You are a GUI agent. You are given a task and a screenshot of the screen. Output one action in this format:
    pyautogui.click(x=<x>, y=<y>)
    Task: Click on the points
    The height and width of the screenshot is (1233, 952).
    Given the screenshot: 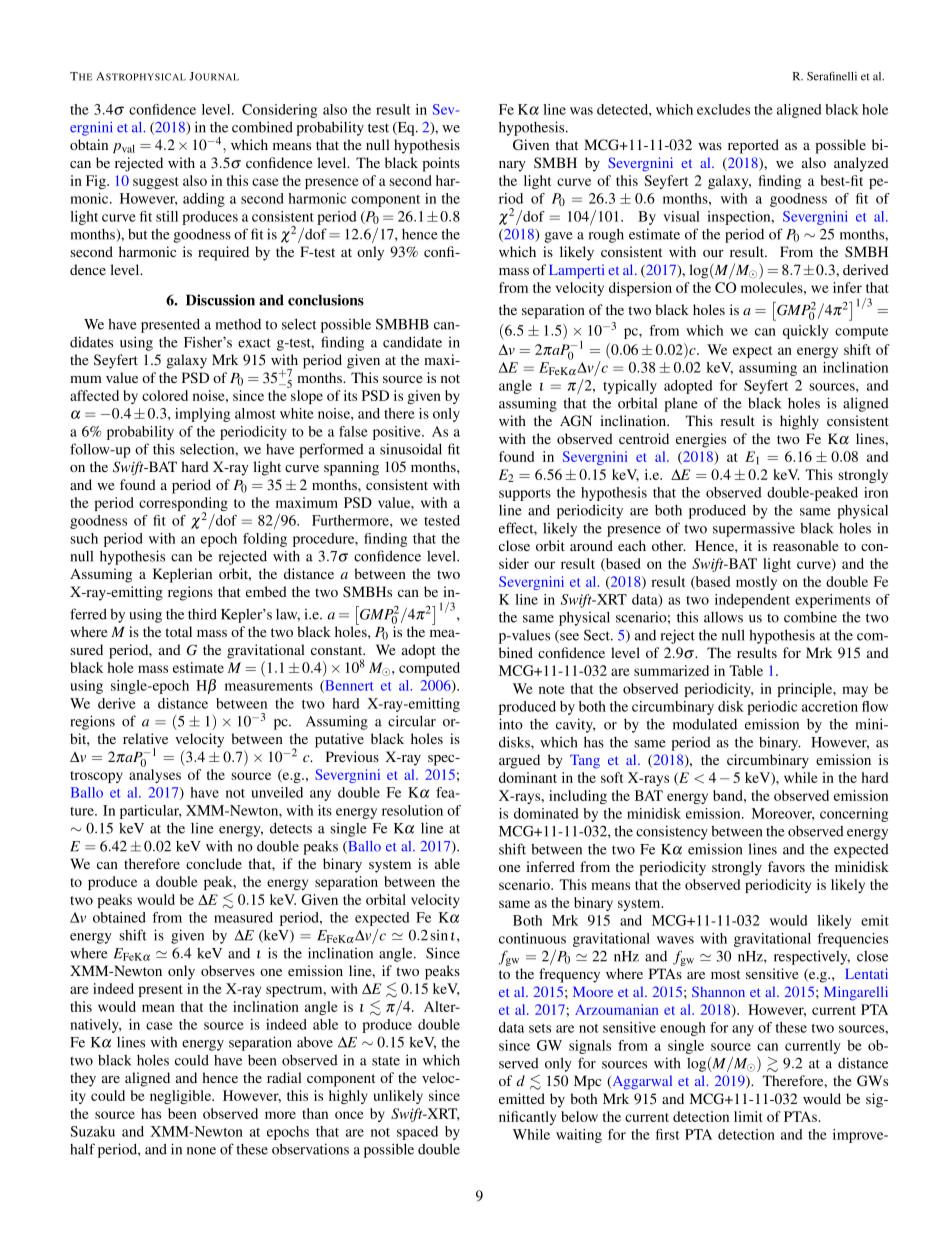 What is the action you would take?
    pyautogui.click(x=441, y=164)
